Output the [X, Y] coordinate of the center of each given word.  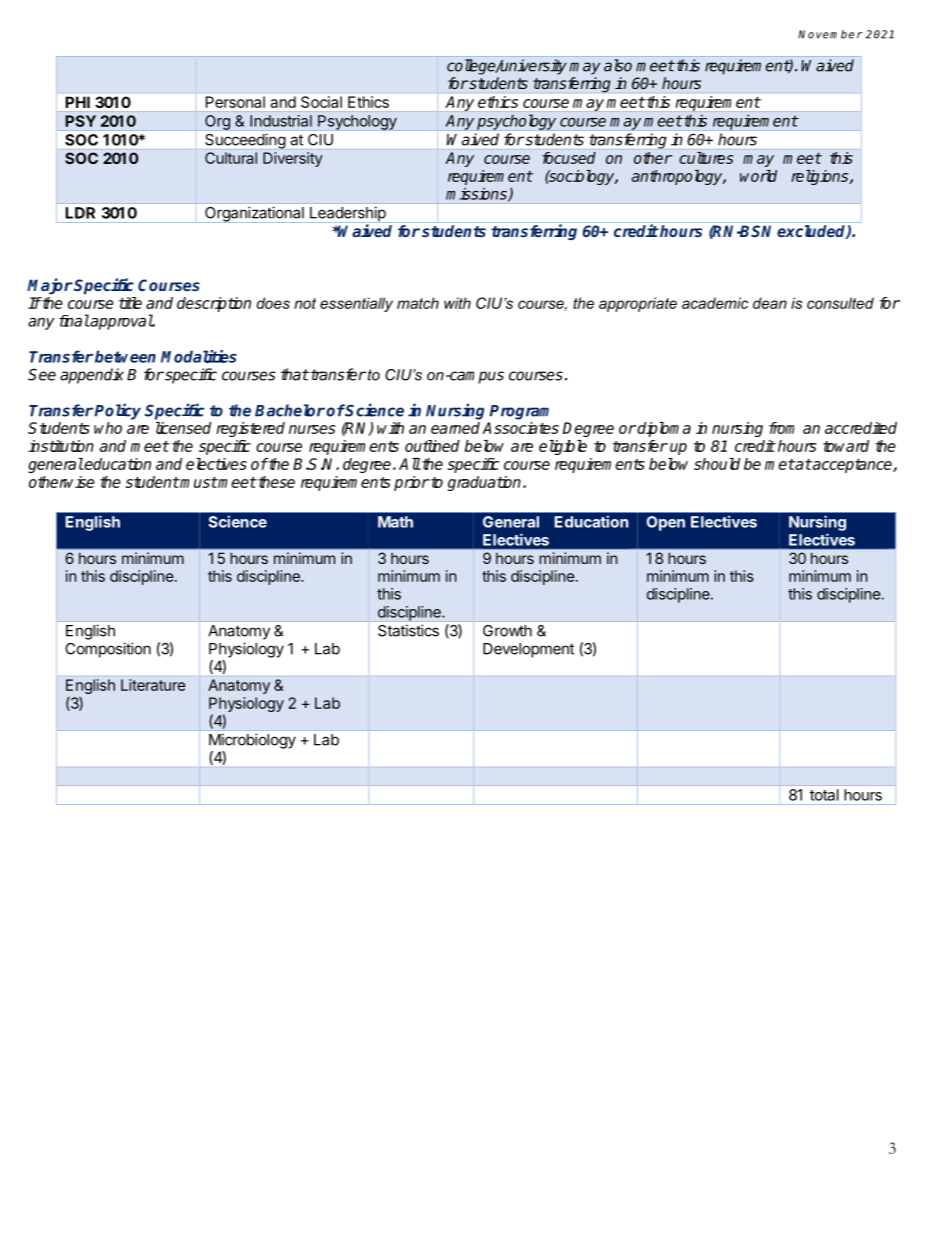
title [130, 303]
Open [666, 523]
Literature [153, 685]
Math [395, 522]
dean [770, 303]
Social [321, 102]
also [618, 65]
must [198, 482]
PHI [78, 102]
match [418, 303]
